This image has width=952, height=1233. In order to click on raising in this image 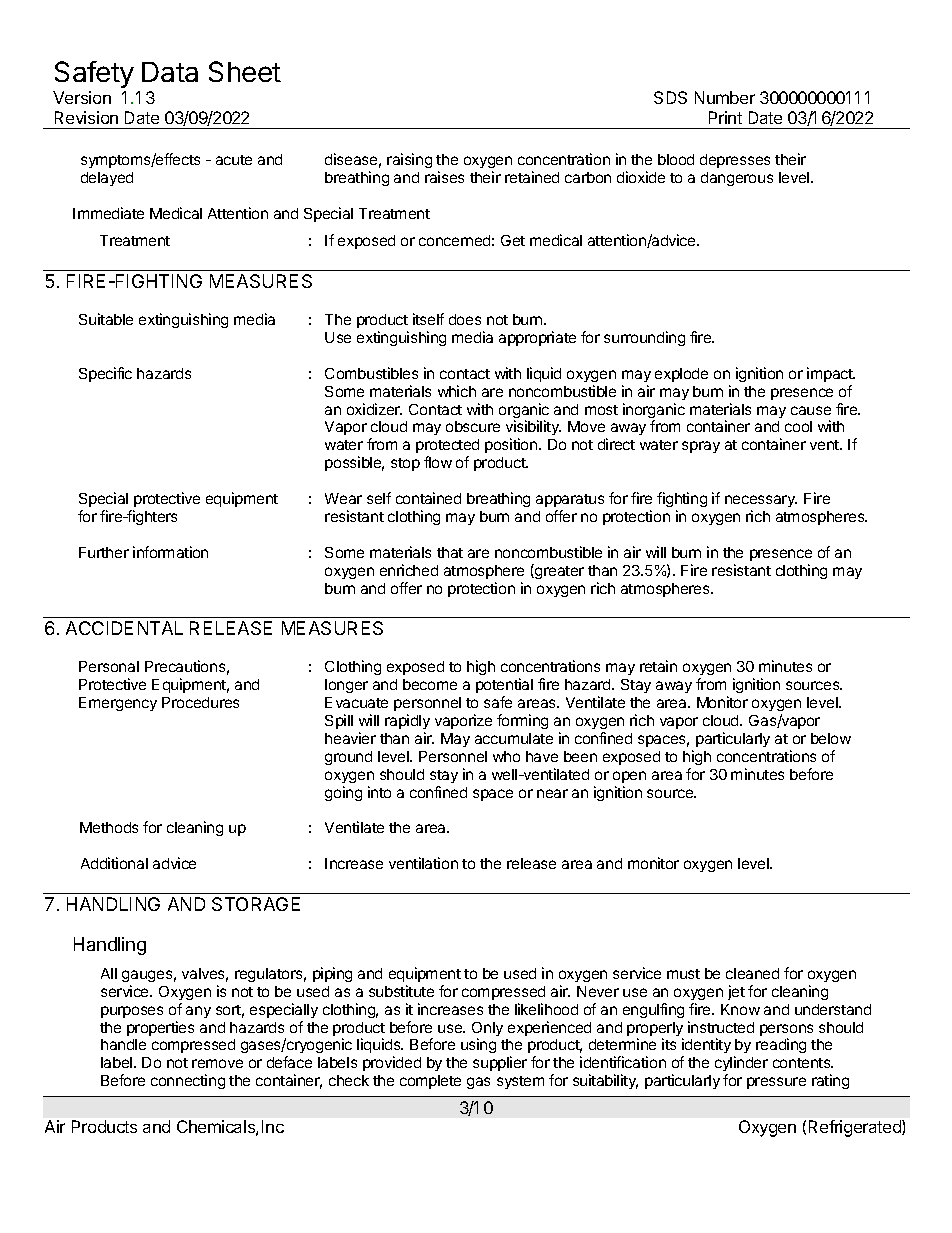, I will do `click(409, 160)`.
